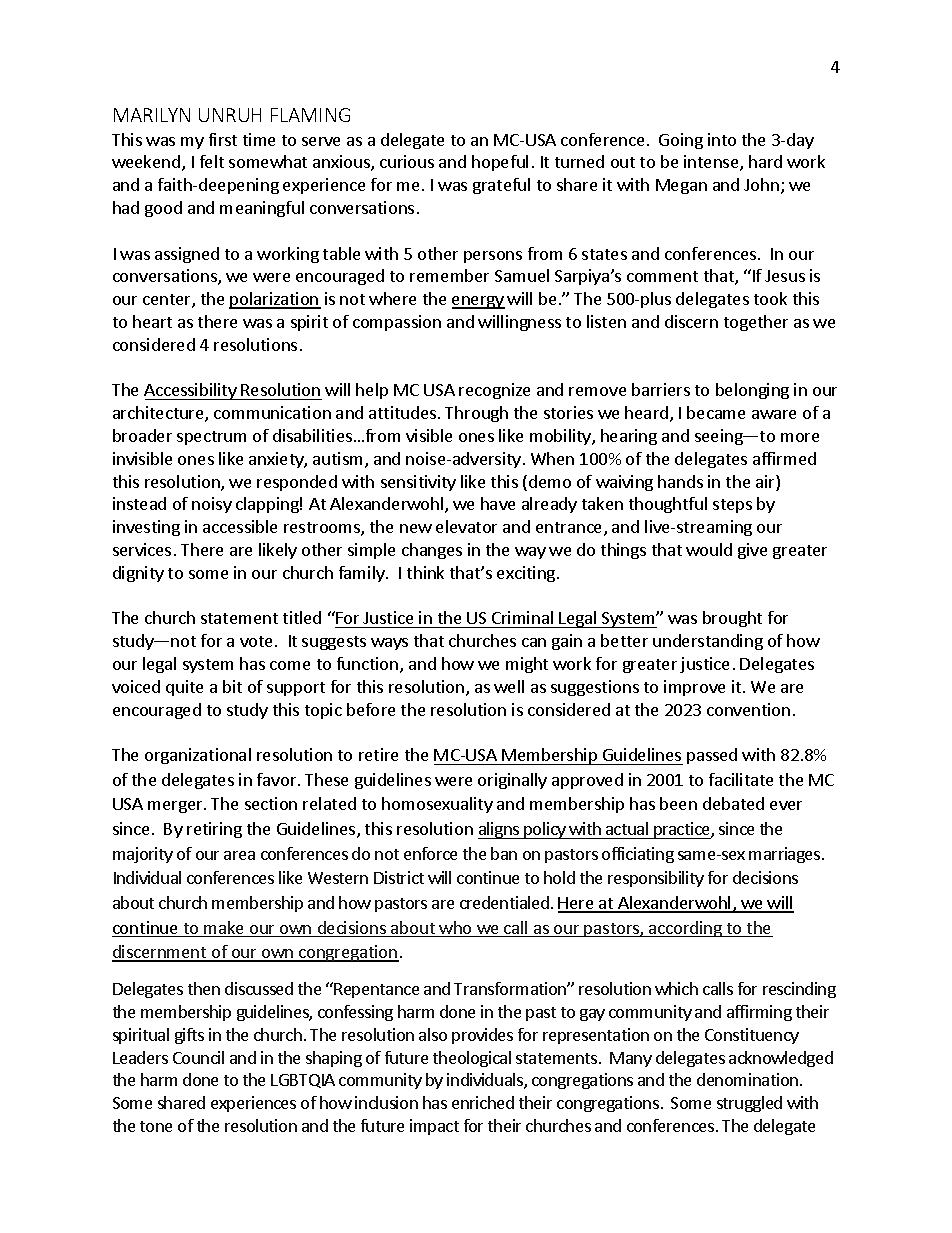 This image has width=952, height=1233. Describe the element at coordinates (223, 139) in the image. I see `first` at that location.
